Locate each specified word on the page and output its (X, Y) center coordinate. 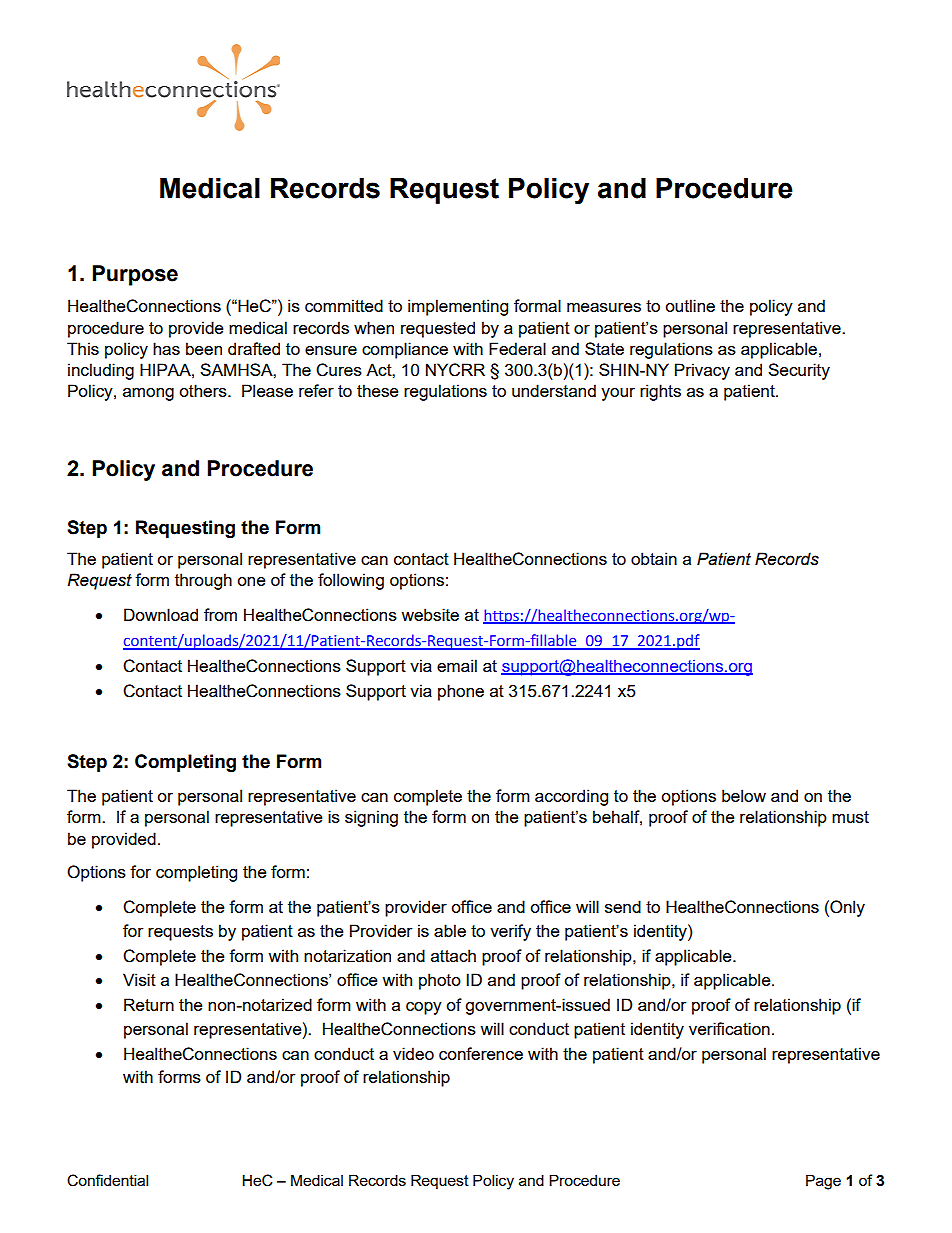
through (203, 581)
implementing (458, 307)
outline (690, 305)
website (430, 614)
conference (481, 1053)
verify (510, 932)
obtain (654, 558)
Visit (139, 979)
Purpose (135, 275)
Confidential (107, 1180)
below (744, 795)
